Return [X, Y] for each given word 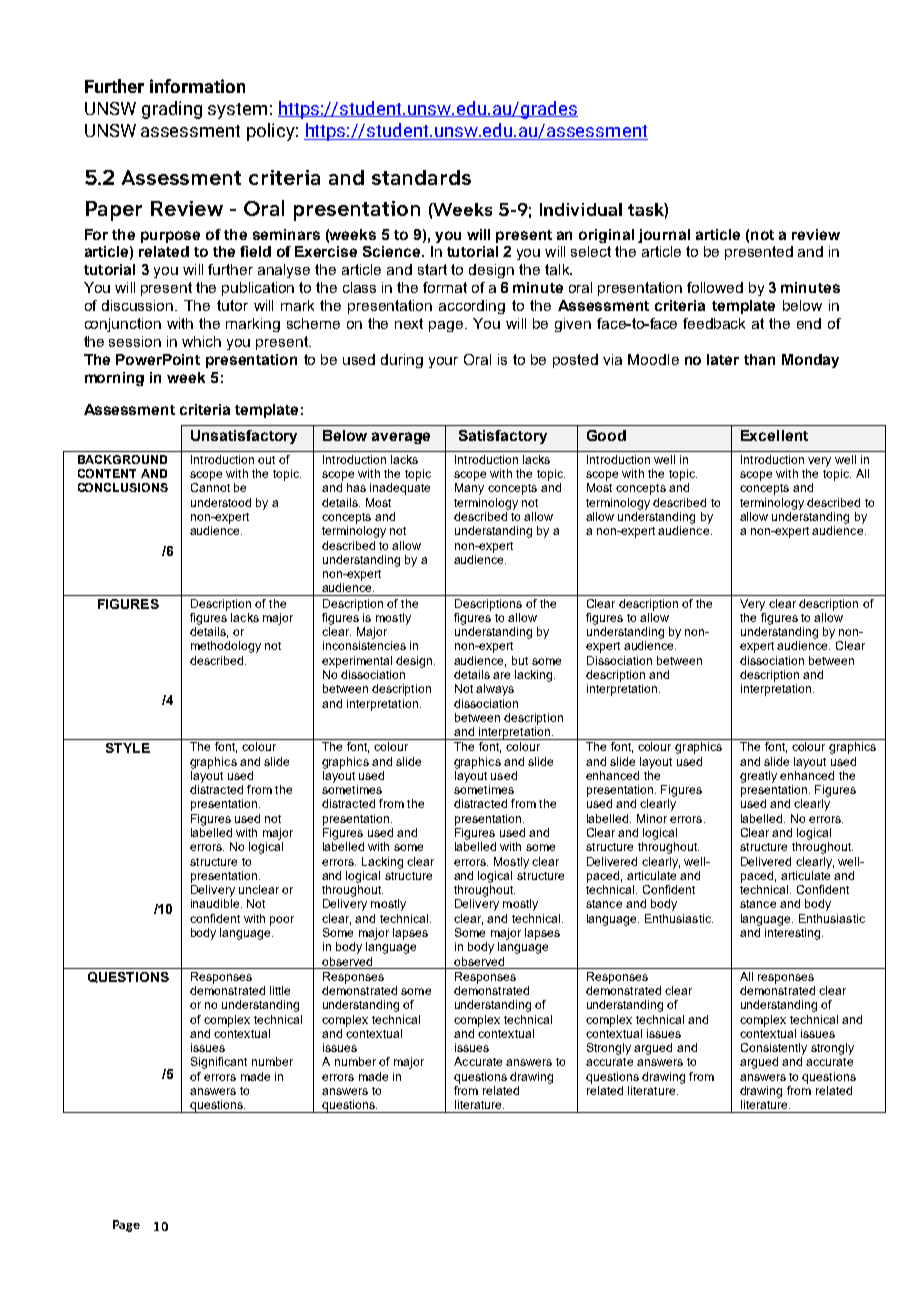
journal [664, 236]
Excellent [774, 435]
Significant [219, 1063]
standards [421, 177]
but [520, 660]
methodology [226, 647]
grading [172, 110]
